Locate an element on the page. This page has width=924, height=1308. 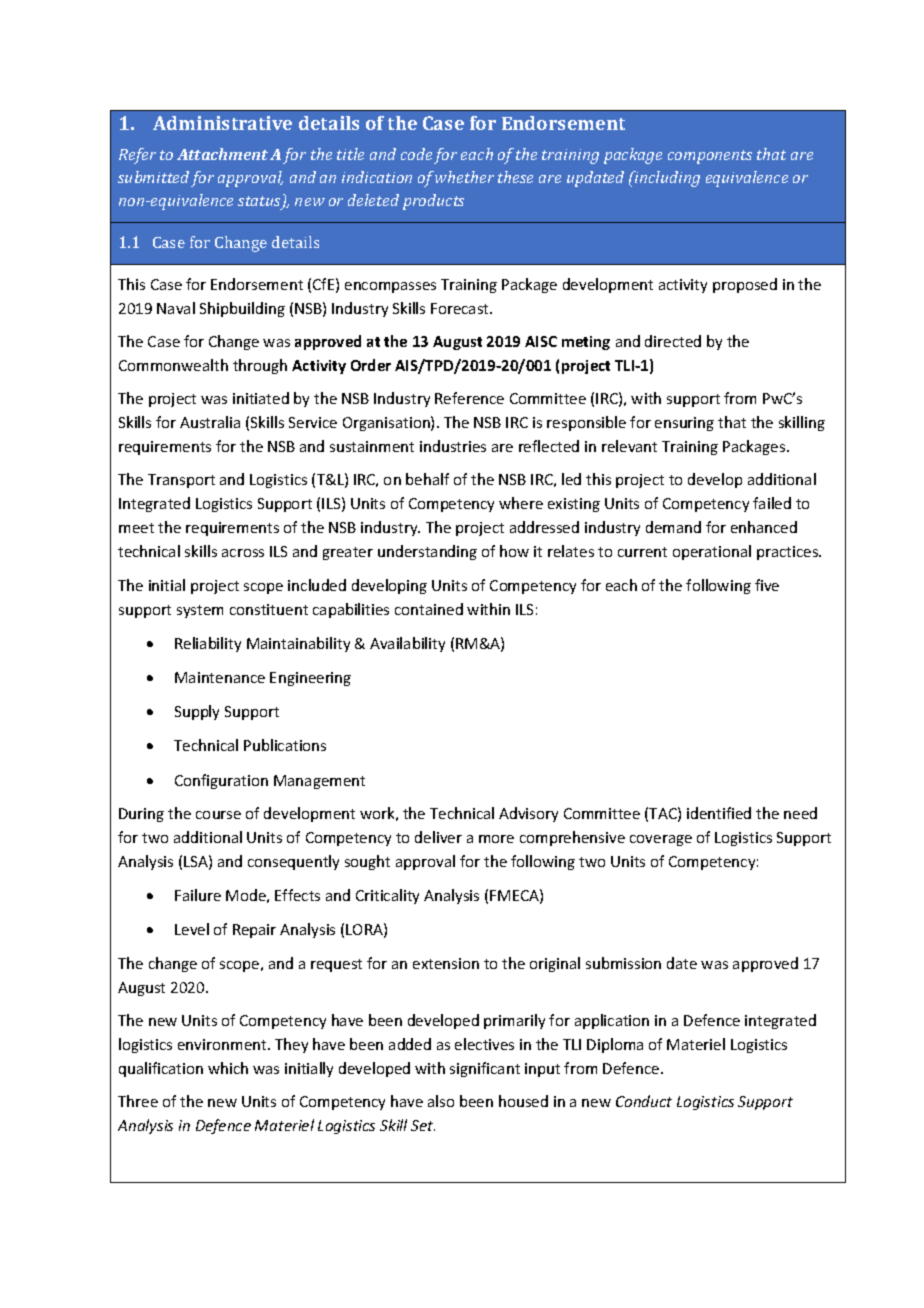
Transport is located at coordinates (181, 481).
